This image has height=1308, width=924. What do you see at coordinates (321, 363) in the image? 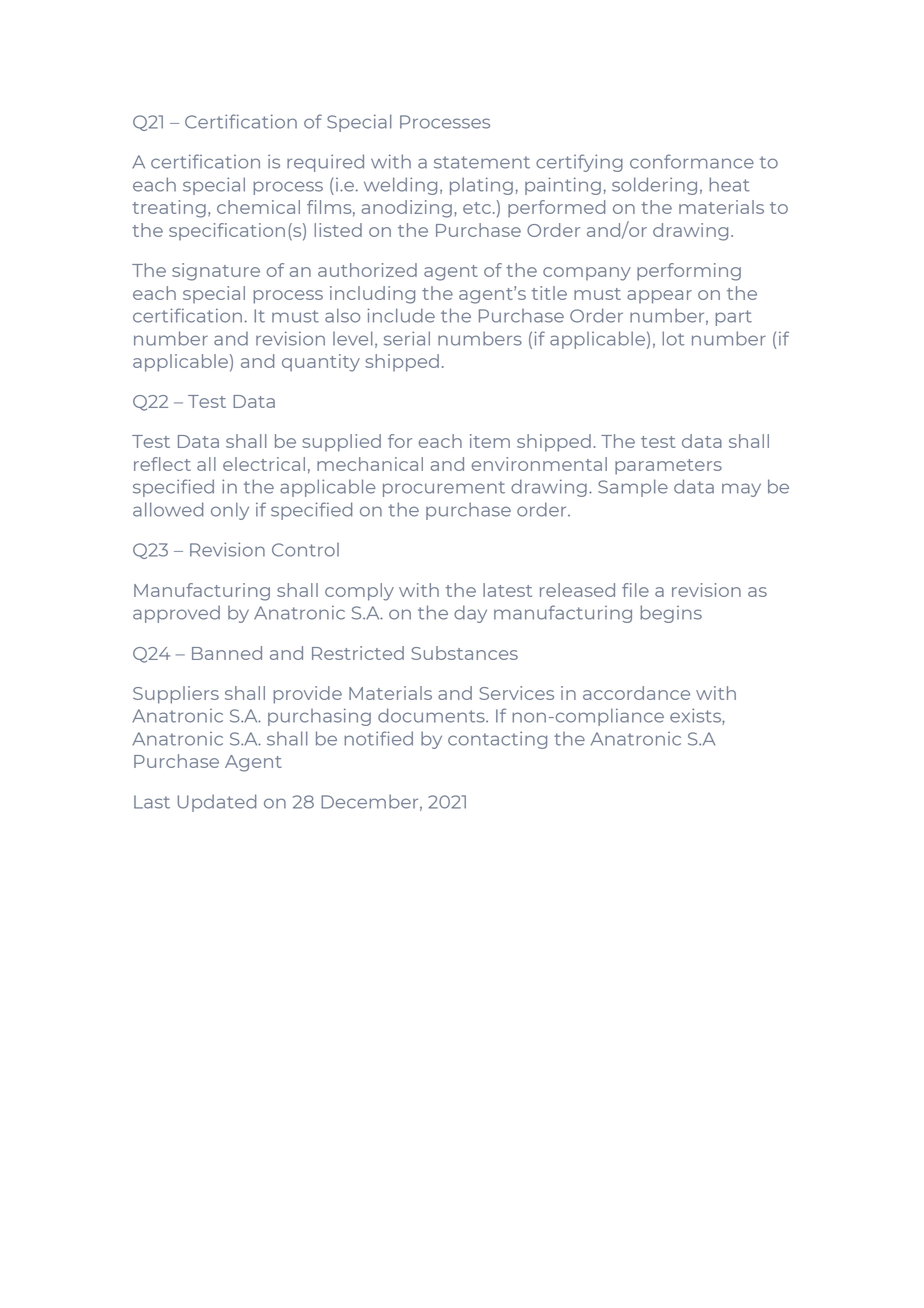
I see `quantity` at bounding box center [321, 363].
